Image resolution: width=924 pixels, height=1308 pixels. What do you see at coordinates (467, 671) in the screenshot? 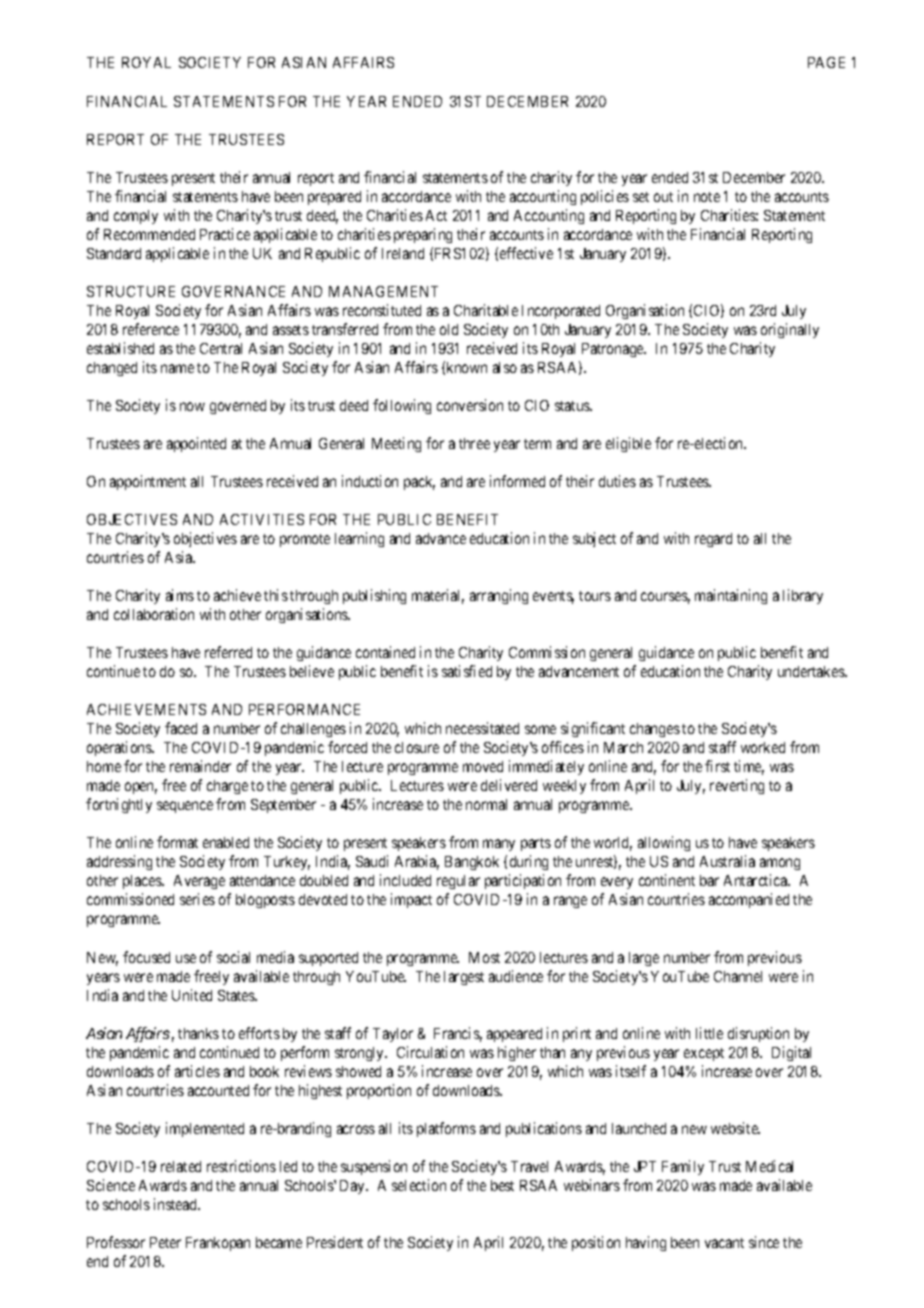
I see `satisfied` at bounding box center [467, 671].
